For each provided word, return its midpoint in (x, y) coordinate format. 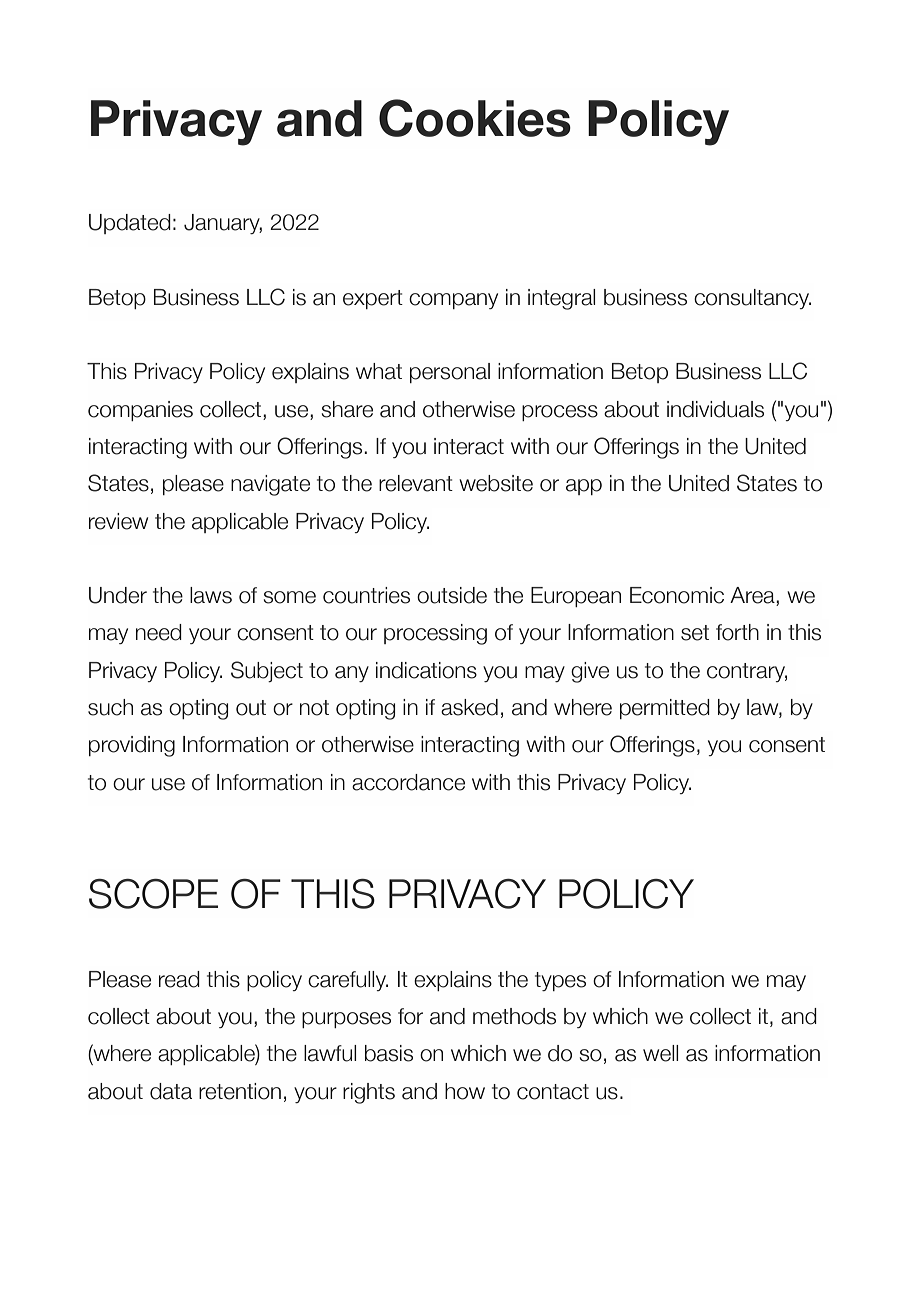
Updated (130, 224)
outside (452, 595)
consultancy (752, 299)
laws (211, 595)
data (171, 1091)
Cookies (475, 118)
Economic (677, 595)
